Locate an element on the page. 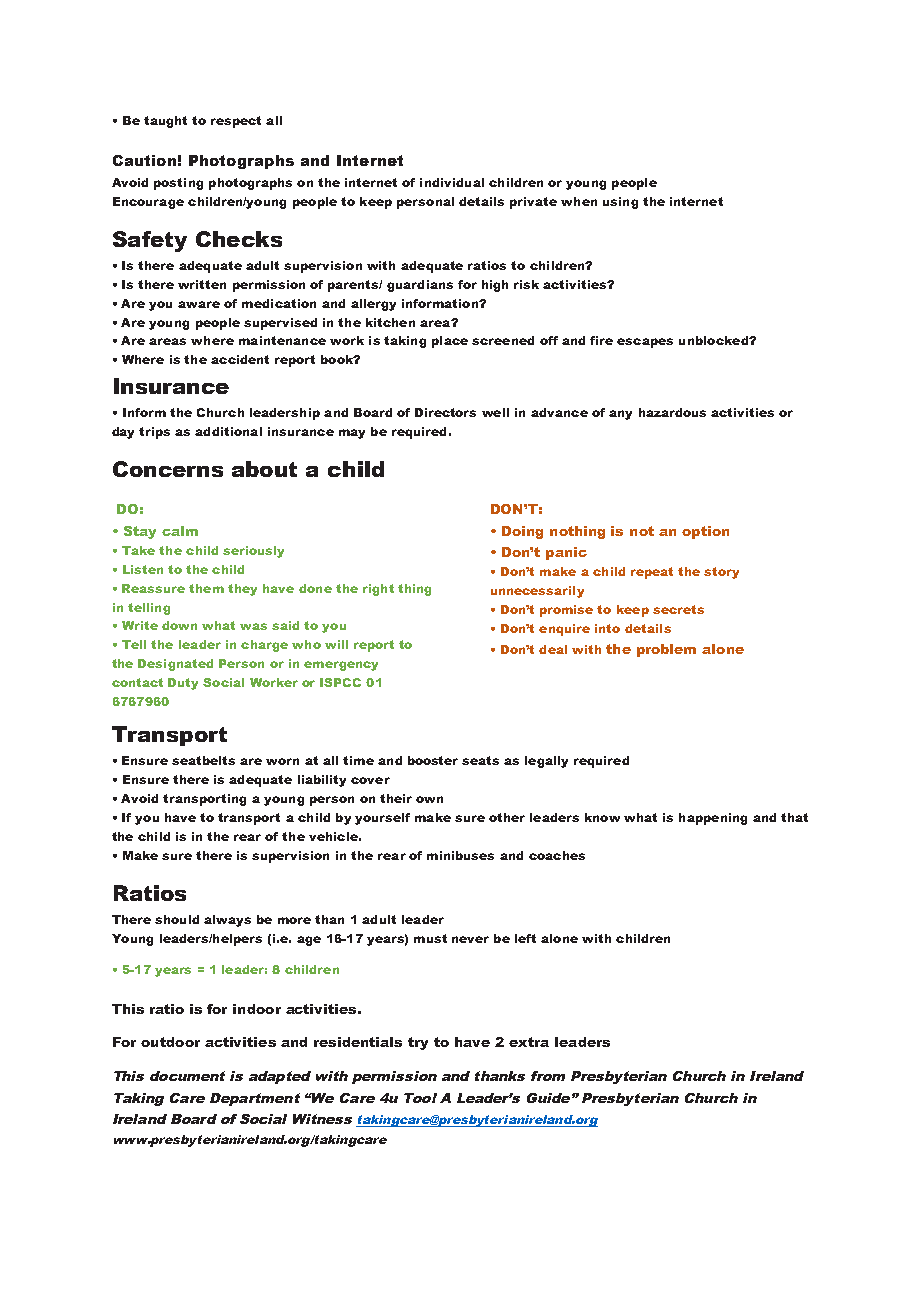 This page has height=1308, width=924. outdoor is located at coordinates (170, 1042).
